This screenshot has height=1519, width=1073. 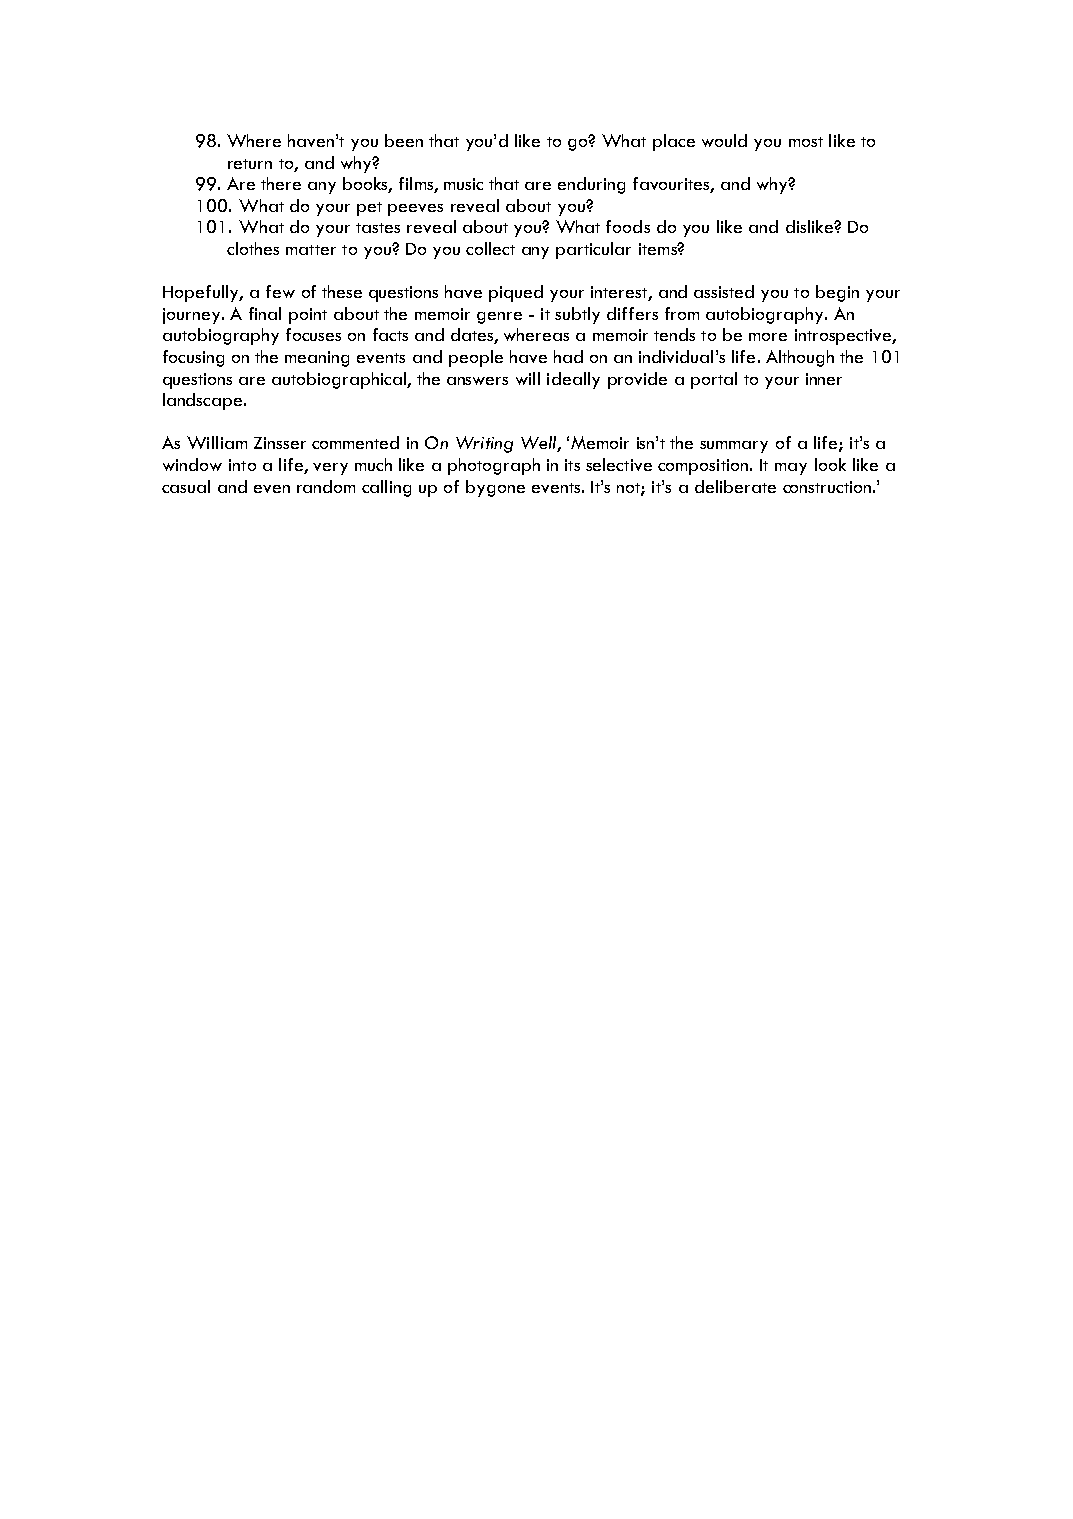 What do you see at coordinates (682, 313) in the screenshot?
I see `from` at bounding box center [682, 313].
